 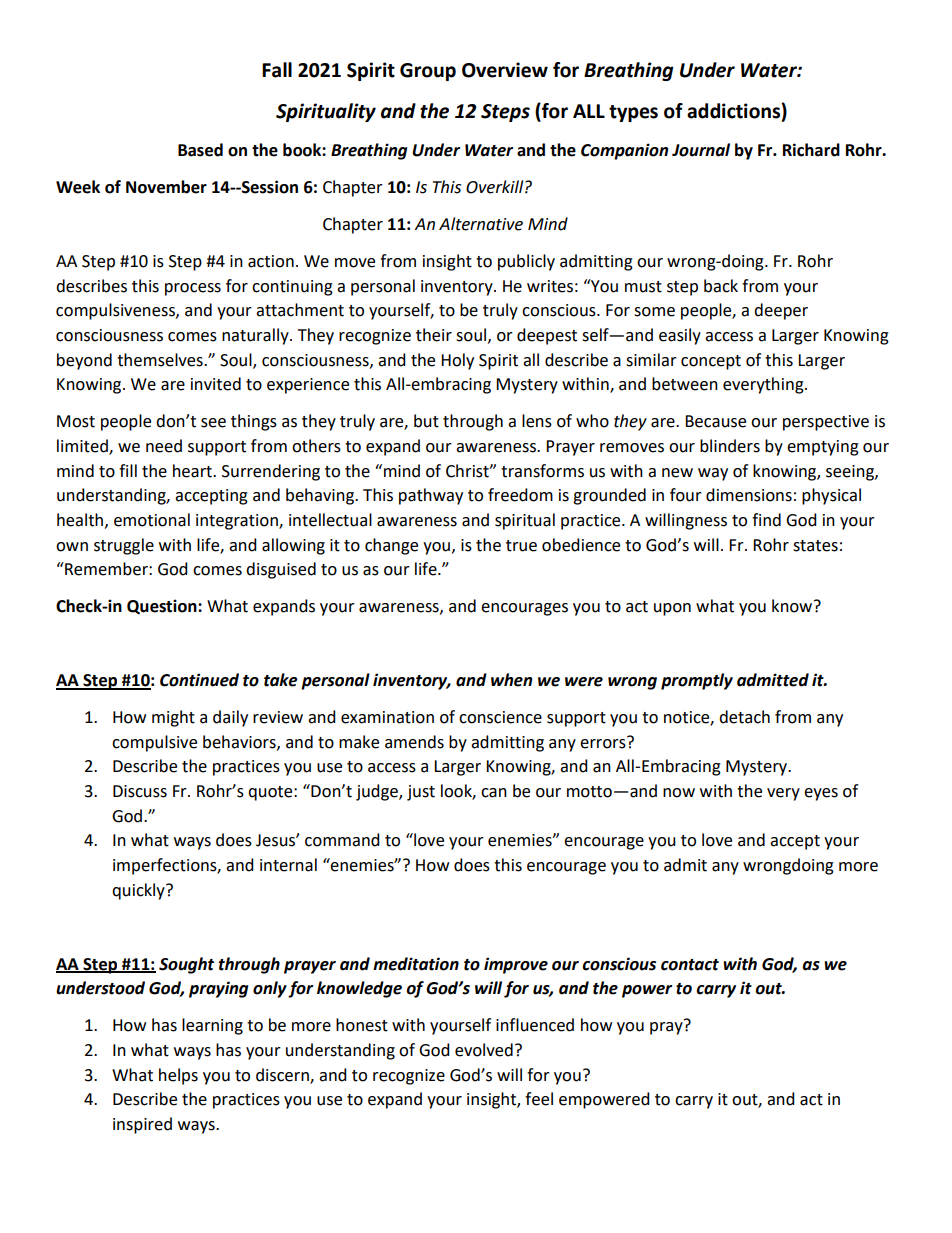 What do you see at coordinates (200, 150) in the page?
I see `Based` at bounding box center [200, 150].
